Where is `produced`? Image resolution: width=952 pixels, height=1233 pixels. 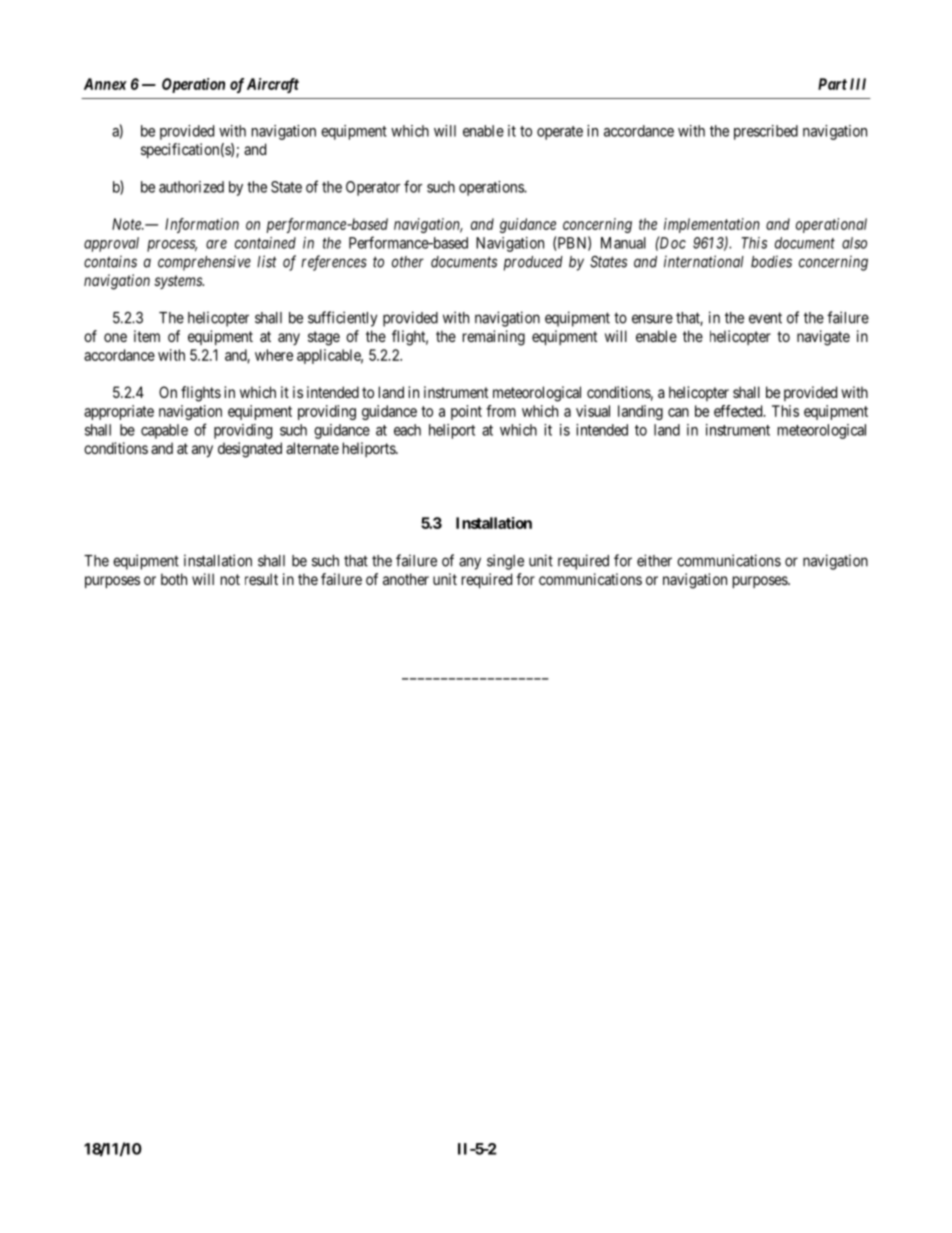 produced is located at coordinates (533, 263).
